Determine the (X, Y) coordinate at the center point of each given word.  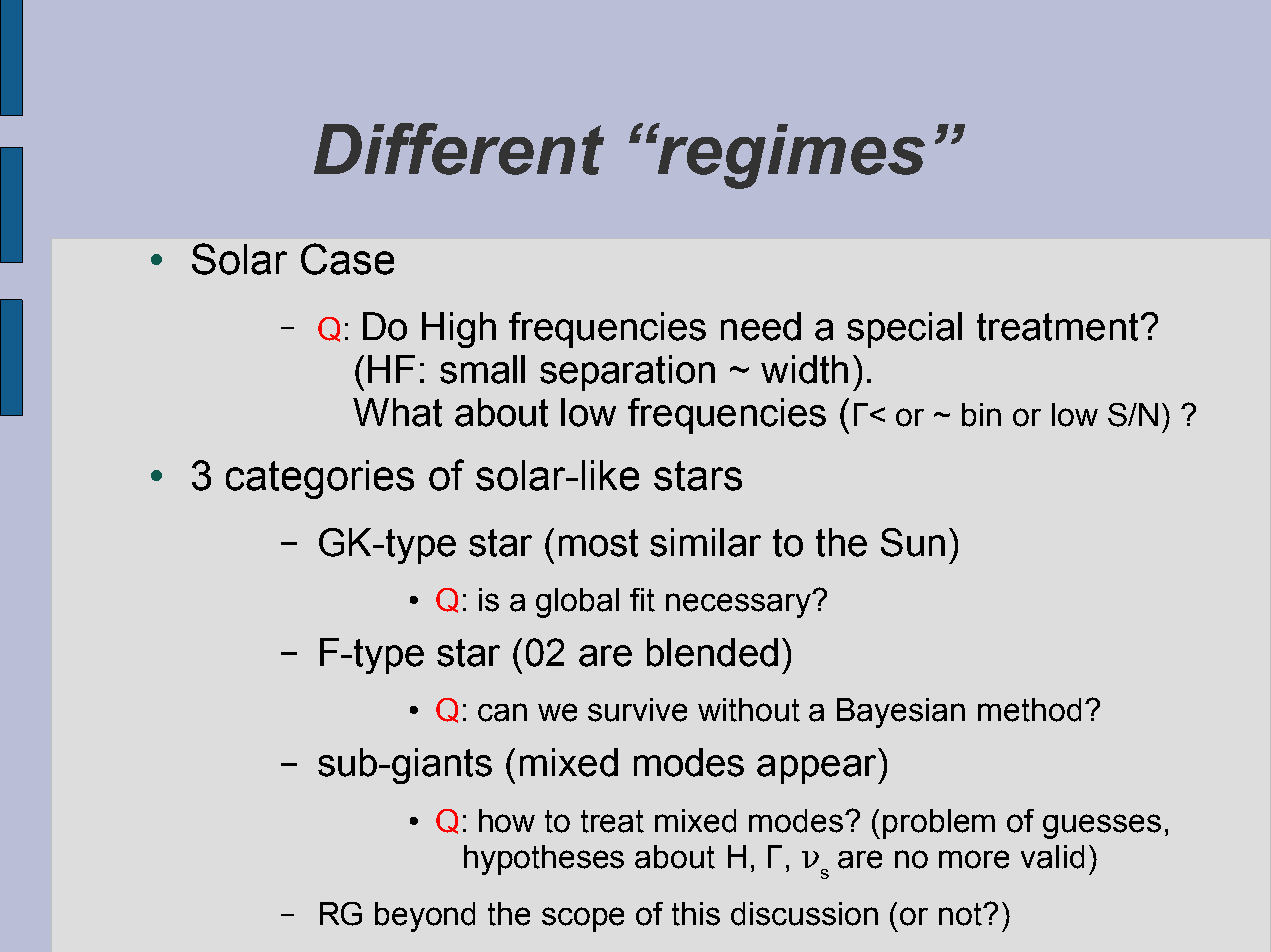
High (459, 330)
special (904, 330)
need (761, 326)
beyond (425, 917)
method (1029, 710)
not (961, 914)
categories (320, 479)
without (749, 710)
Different (459, 149)
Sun (913, 542)
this (696, 914)
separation (627, 373)
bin (981, 415)
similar (705, 542)
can (502, 712)
